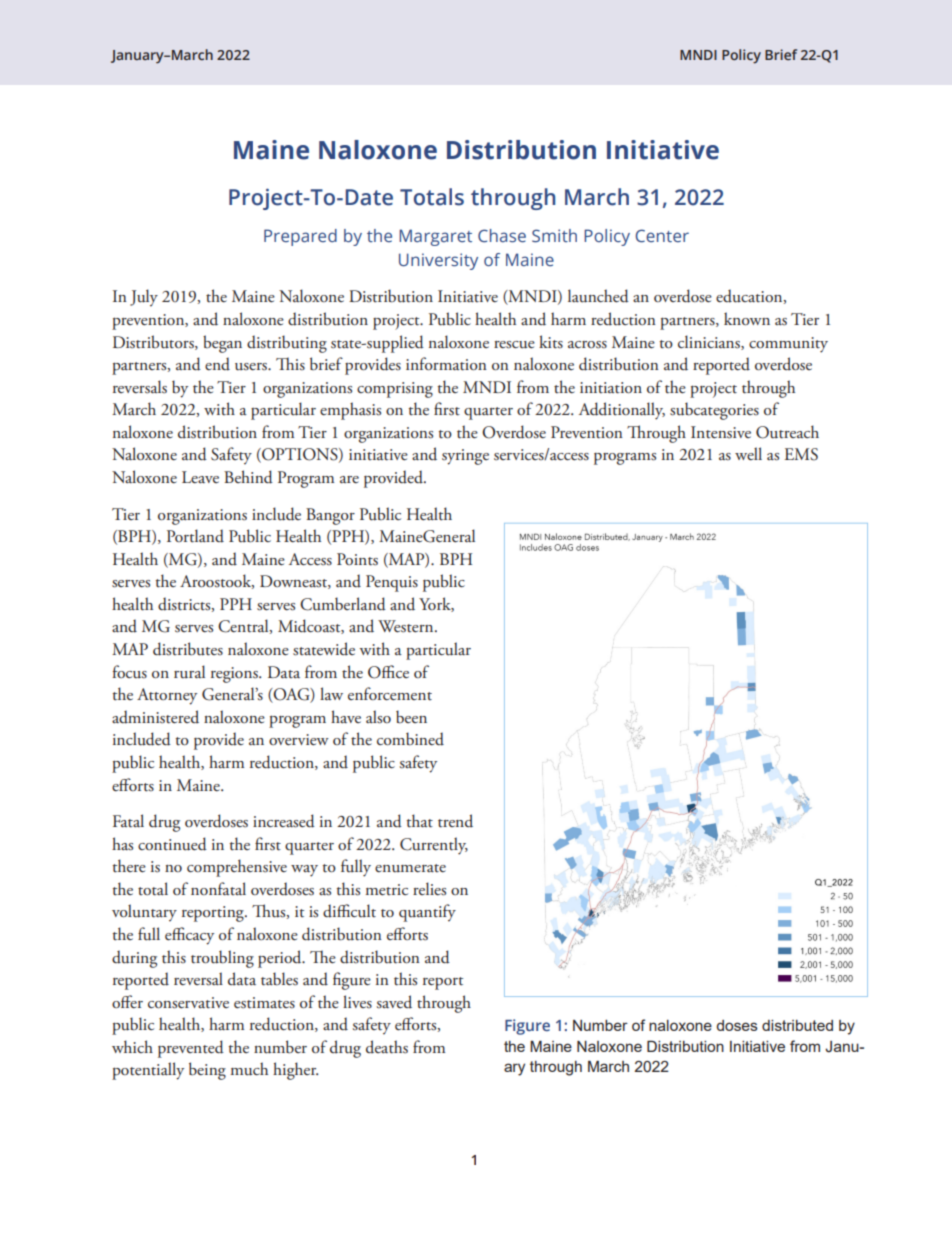 This screenshot has width=952, height=1233. What do you see at coordinates (714, 411) in the screenshot?
I see `subcategories` at bounding box center [714, 411].
